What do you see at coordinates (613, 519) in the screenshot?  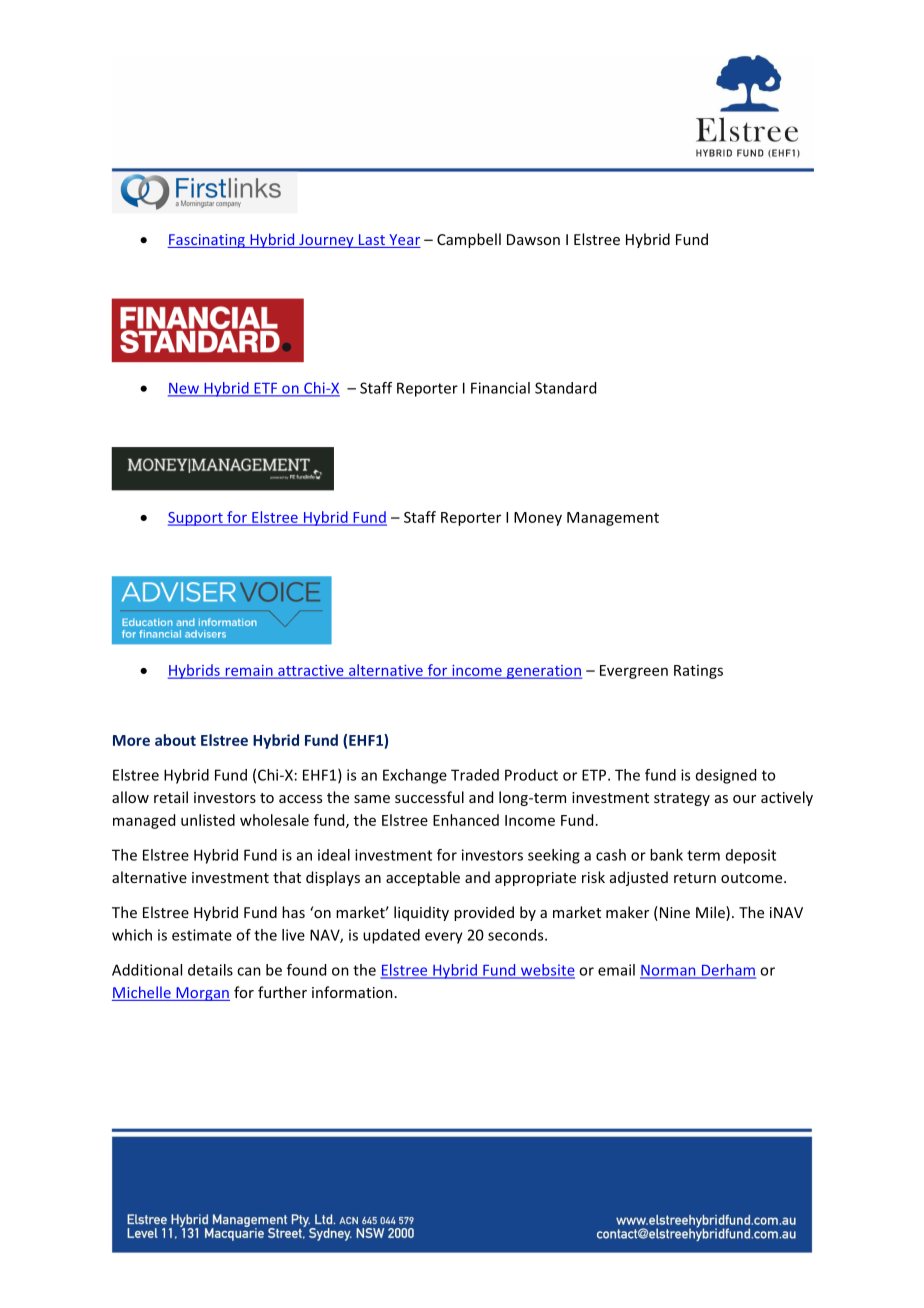 I see `Management` at bounding box center [613, 519].
